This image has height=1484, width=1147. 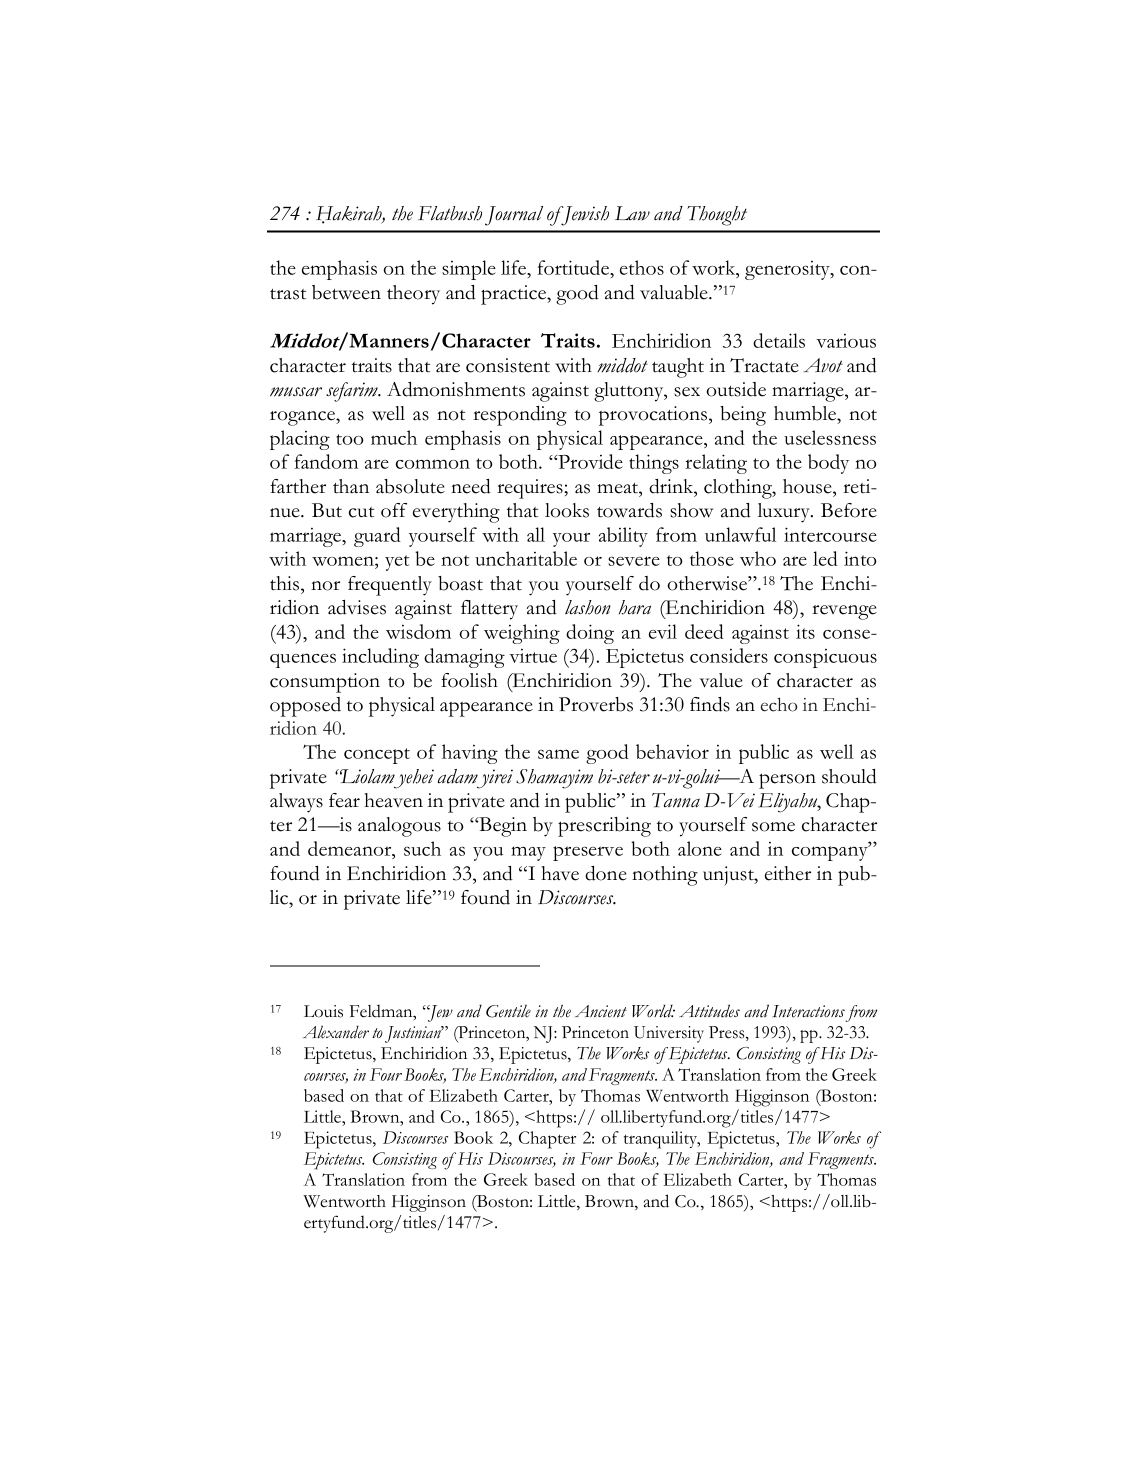 I want to click on doing, so click(x=590, y=634).
